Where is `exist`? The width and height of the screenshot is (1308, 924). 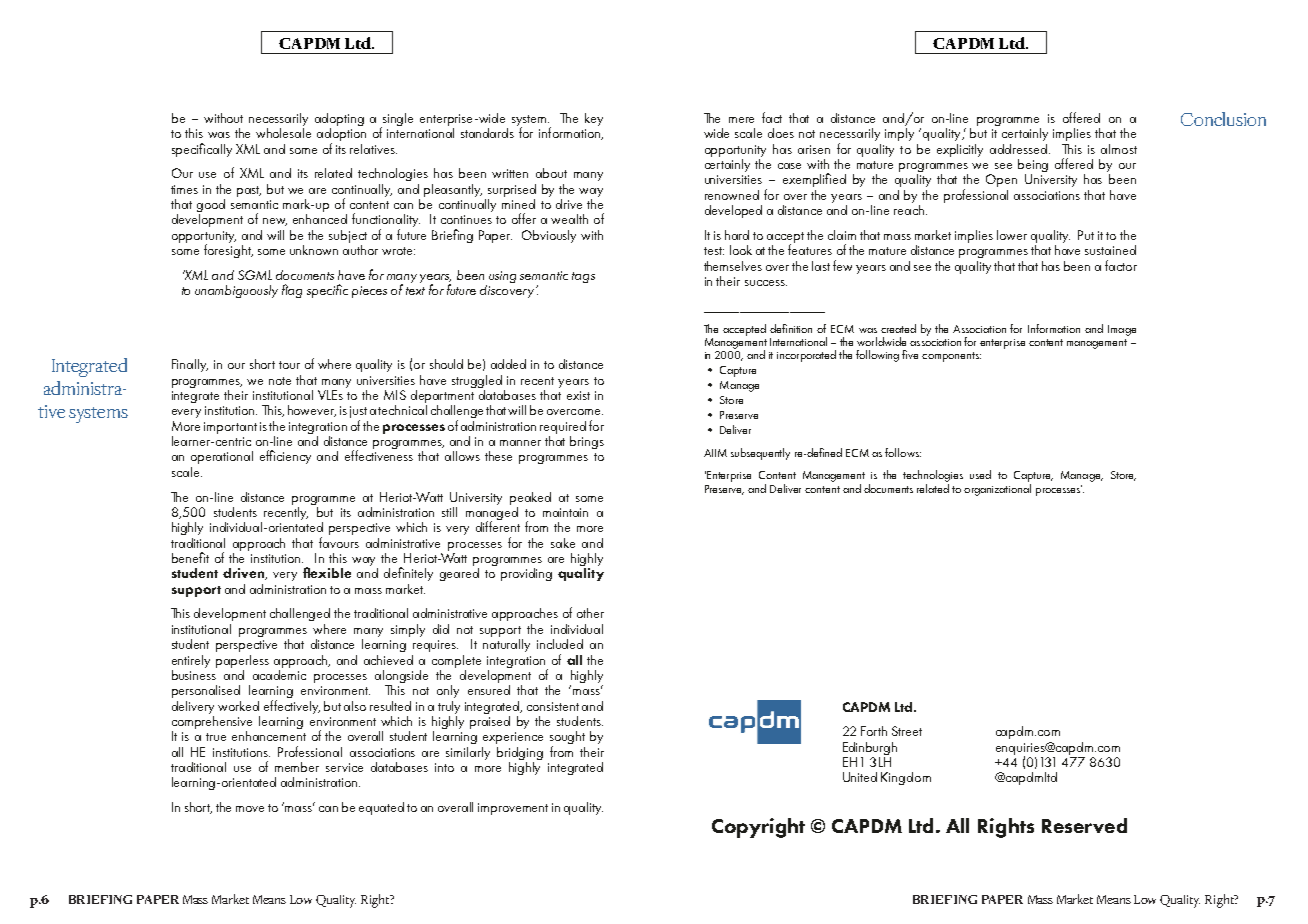
exist is located at coordinates (578, 395).
